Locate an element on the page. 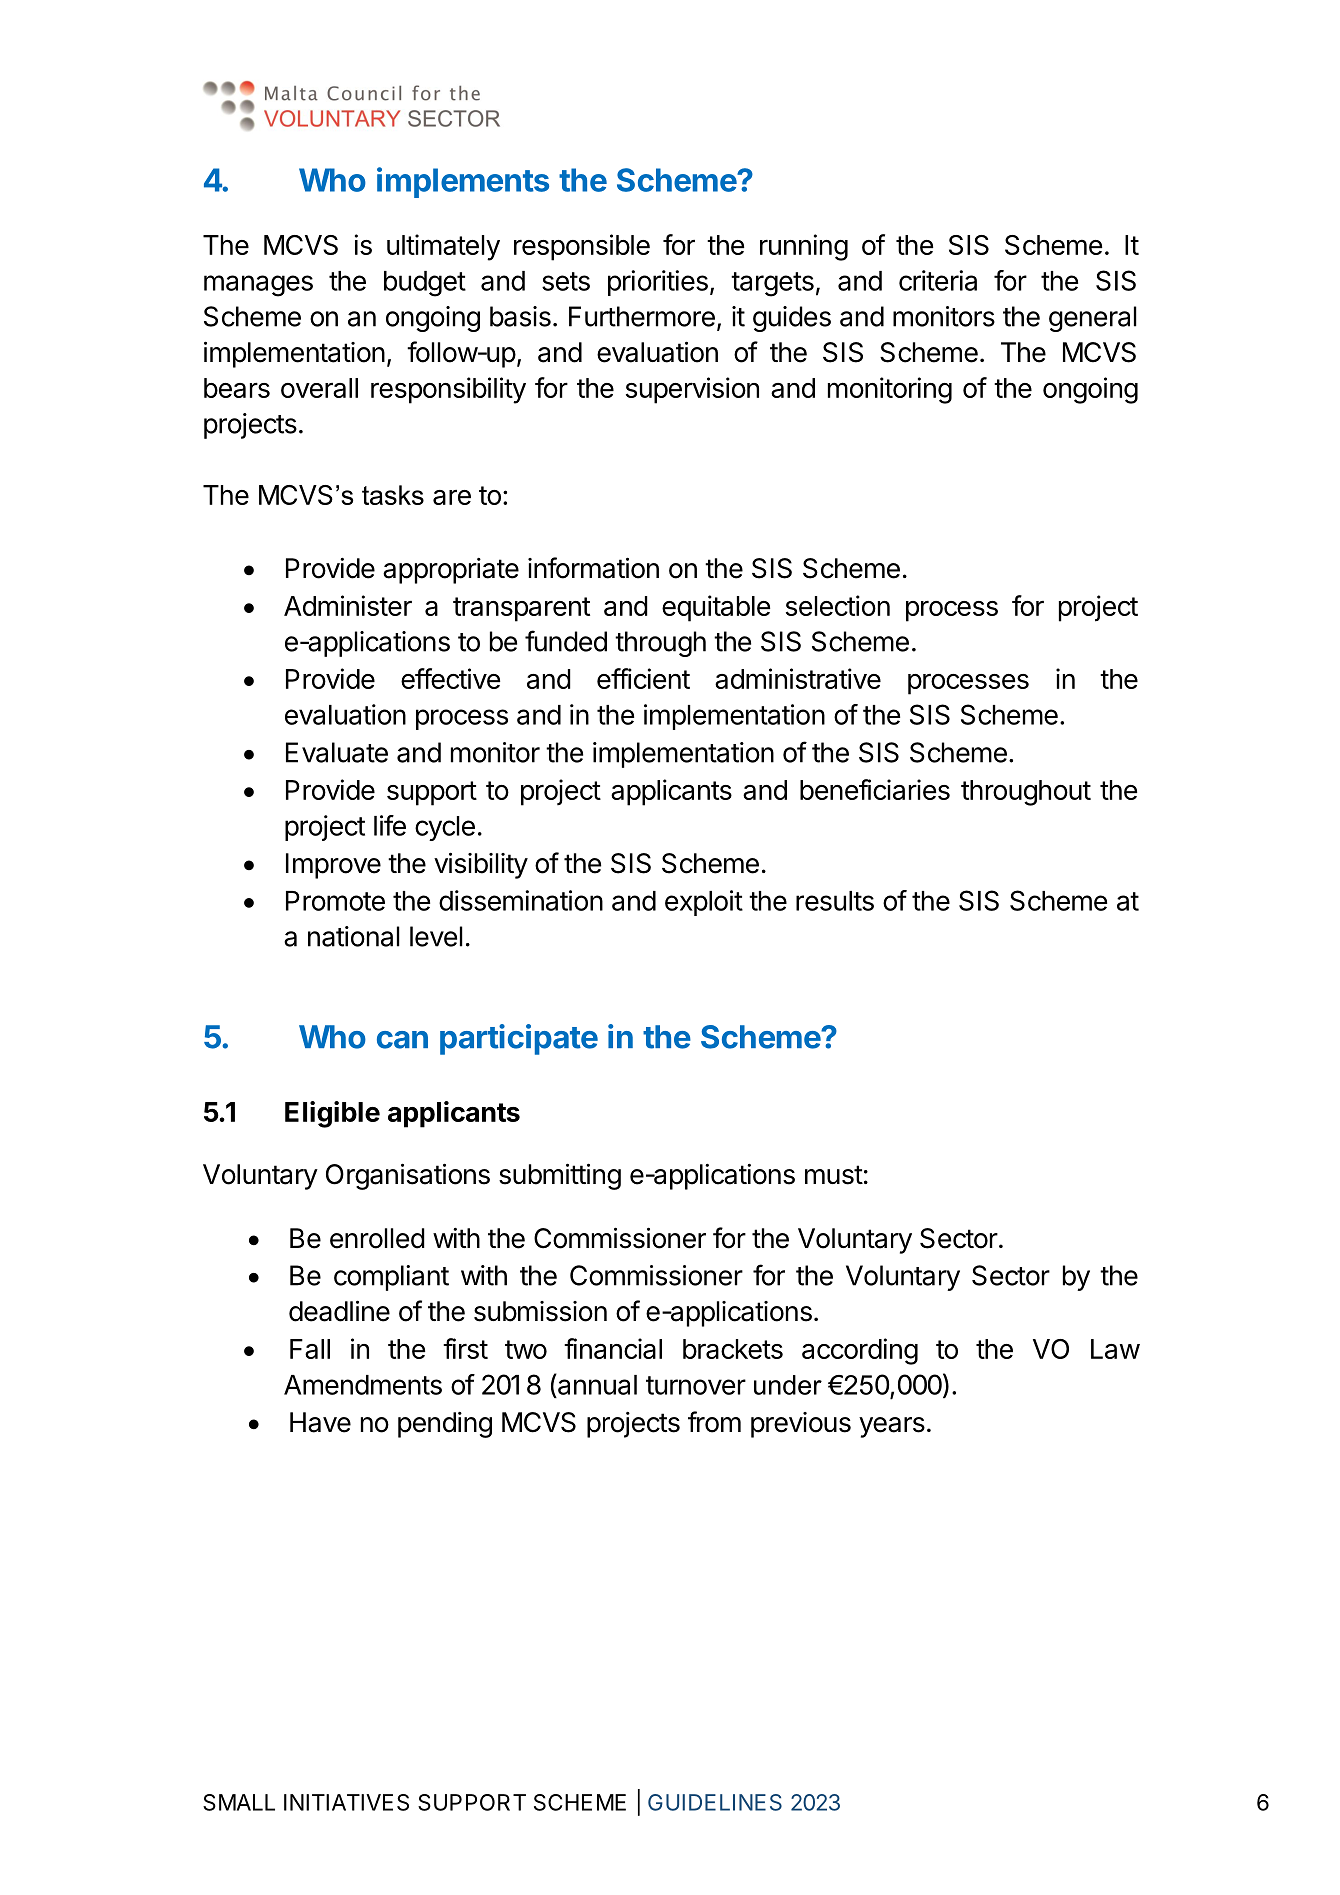 Image resolution: width=1340 pixels, height=1895 pixels. criteria is located at coordinates (938, 280).
